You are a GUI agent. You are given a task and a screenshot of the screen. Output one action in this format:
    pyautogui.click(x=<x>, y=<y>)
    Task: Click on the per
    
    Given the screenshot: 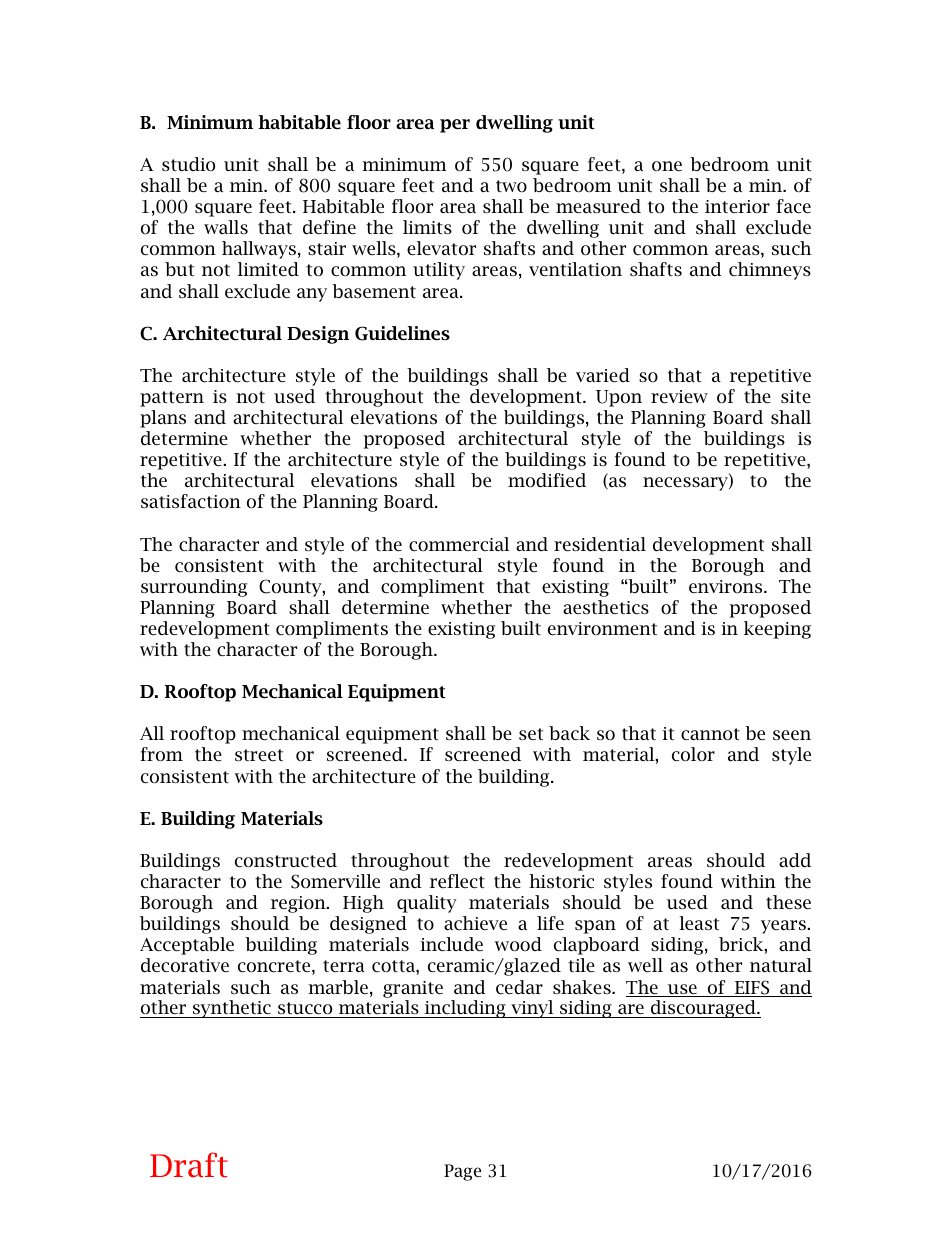 What is the action you would take?
    pyautogui.click(x=455, y=126)
